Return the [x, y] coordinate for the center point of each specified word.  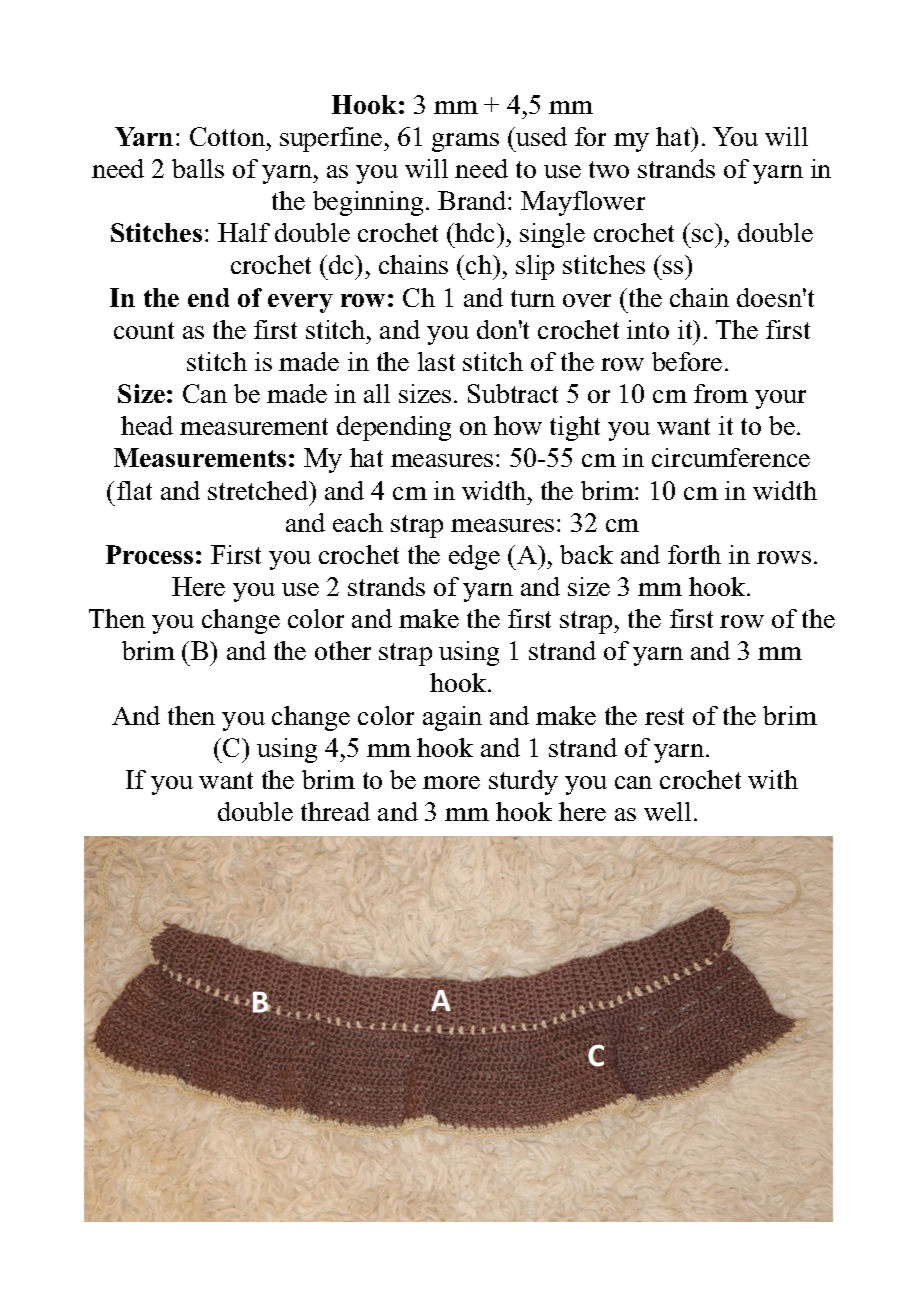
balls [198, 168]
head [147, 425]
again [452, 718]
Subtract [513, 393]
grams [465, 142]
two [609, 169]
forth [694, 554]
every [300, 303]
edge [474, 557]
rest [664, 716]
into [648, 329]
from [721, 393]
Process [149, 554]
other [343, 650]
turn [533, 298]
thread [335, 811]
